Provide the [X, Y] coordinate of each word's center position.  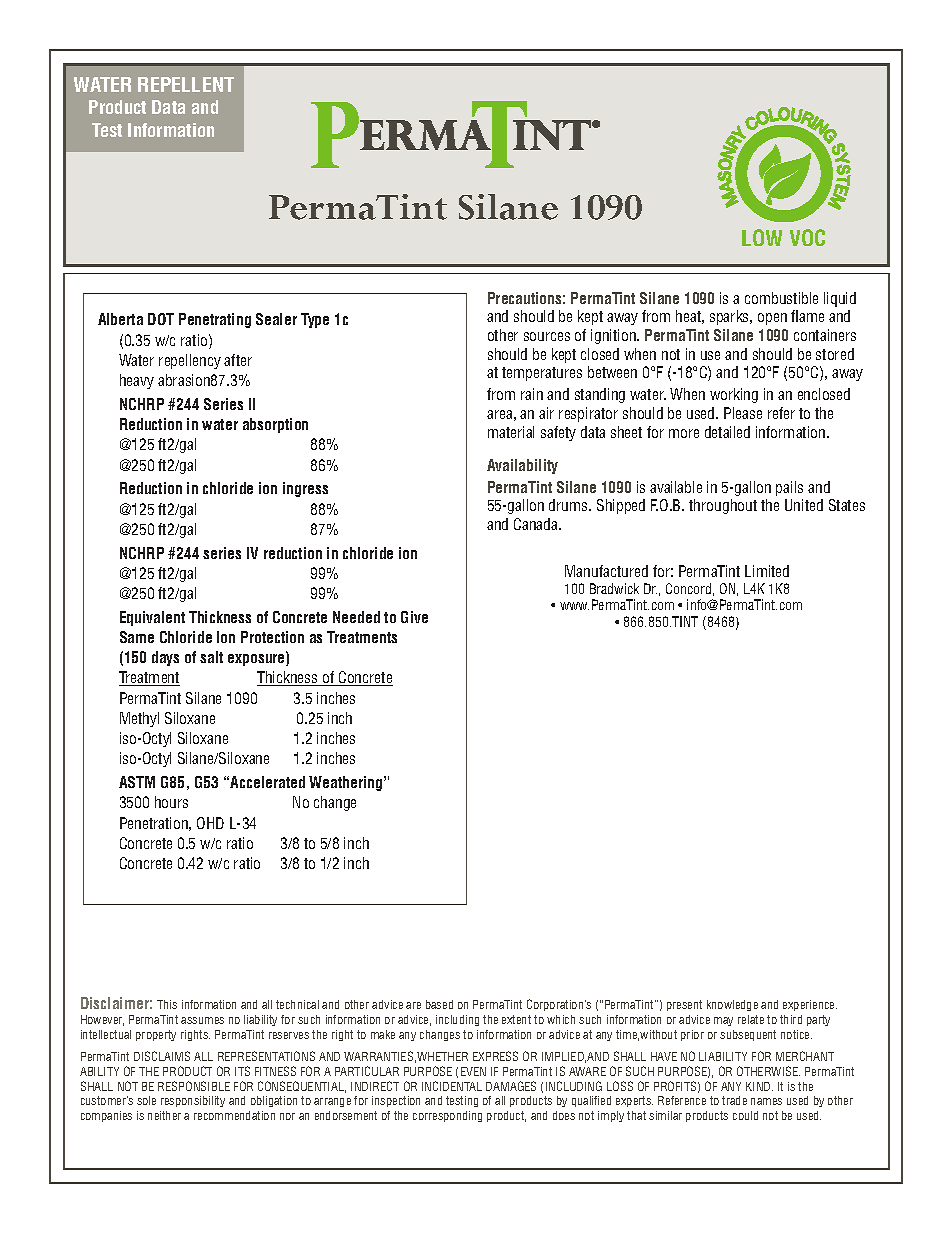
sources [547, 336]
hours [171, 802]
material [511, 432]
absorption [275, 425]
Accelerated [267, 782]
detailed [727, 432]
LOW [762, 237]
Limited [767, 571]
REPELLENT [186, 84]
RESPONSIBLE [194, 1086]
